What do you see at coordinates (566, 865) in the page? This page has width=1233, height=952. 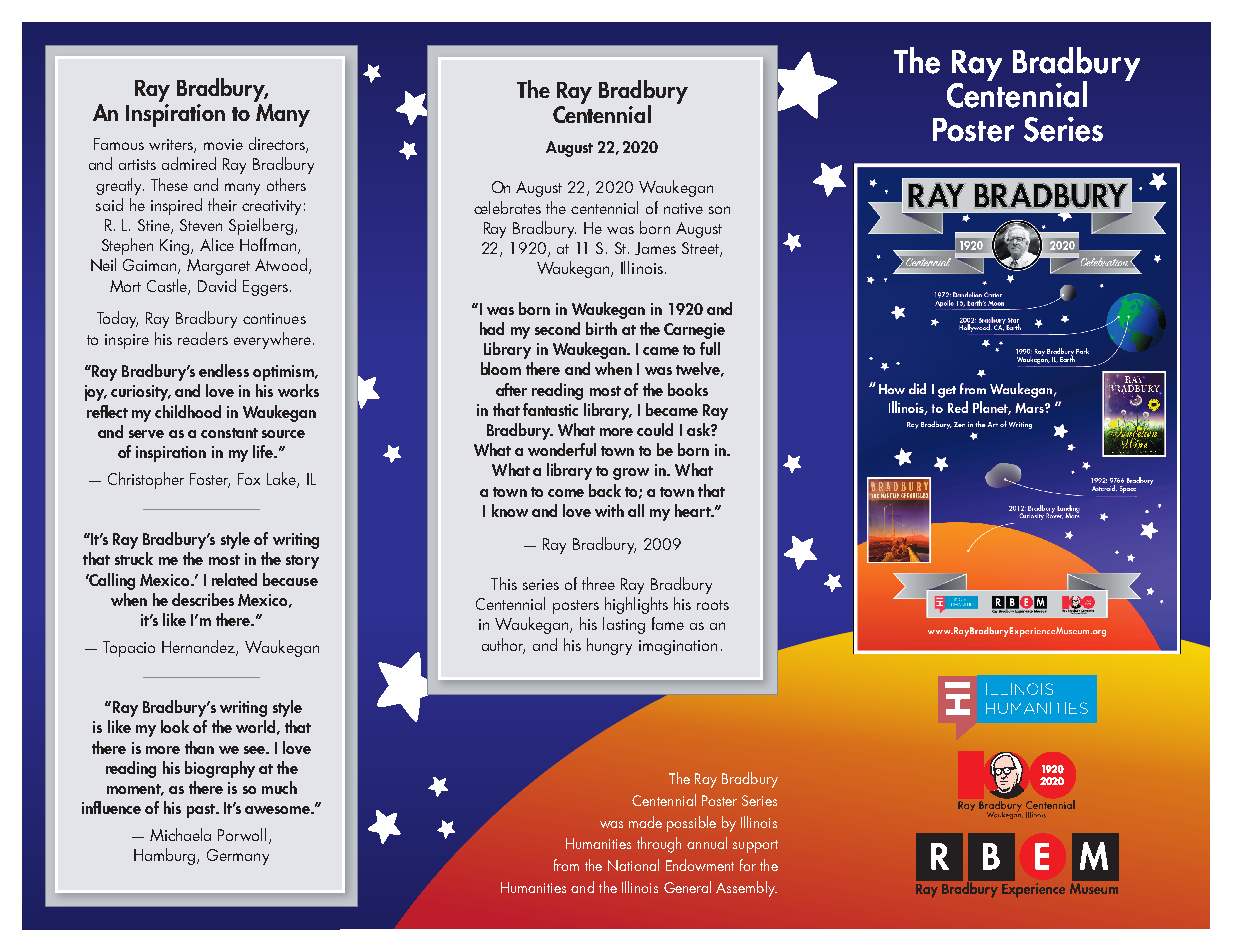 I see `from` at bounding box center [566, 865].
